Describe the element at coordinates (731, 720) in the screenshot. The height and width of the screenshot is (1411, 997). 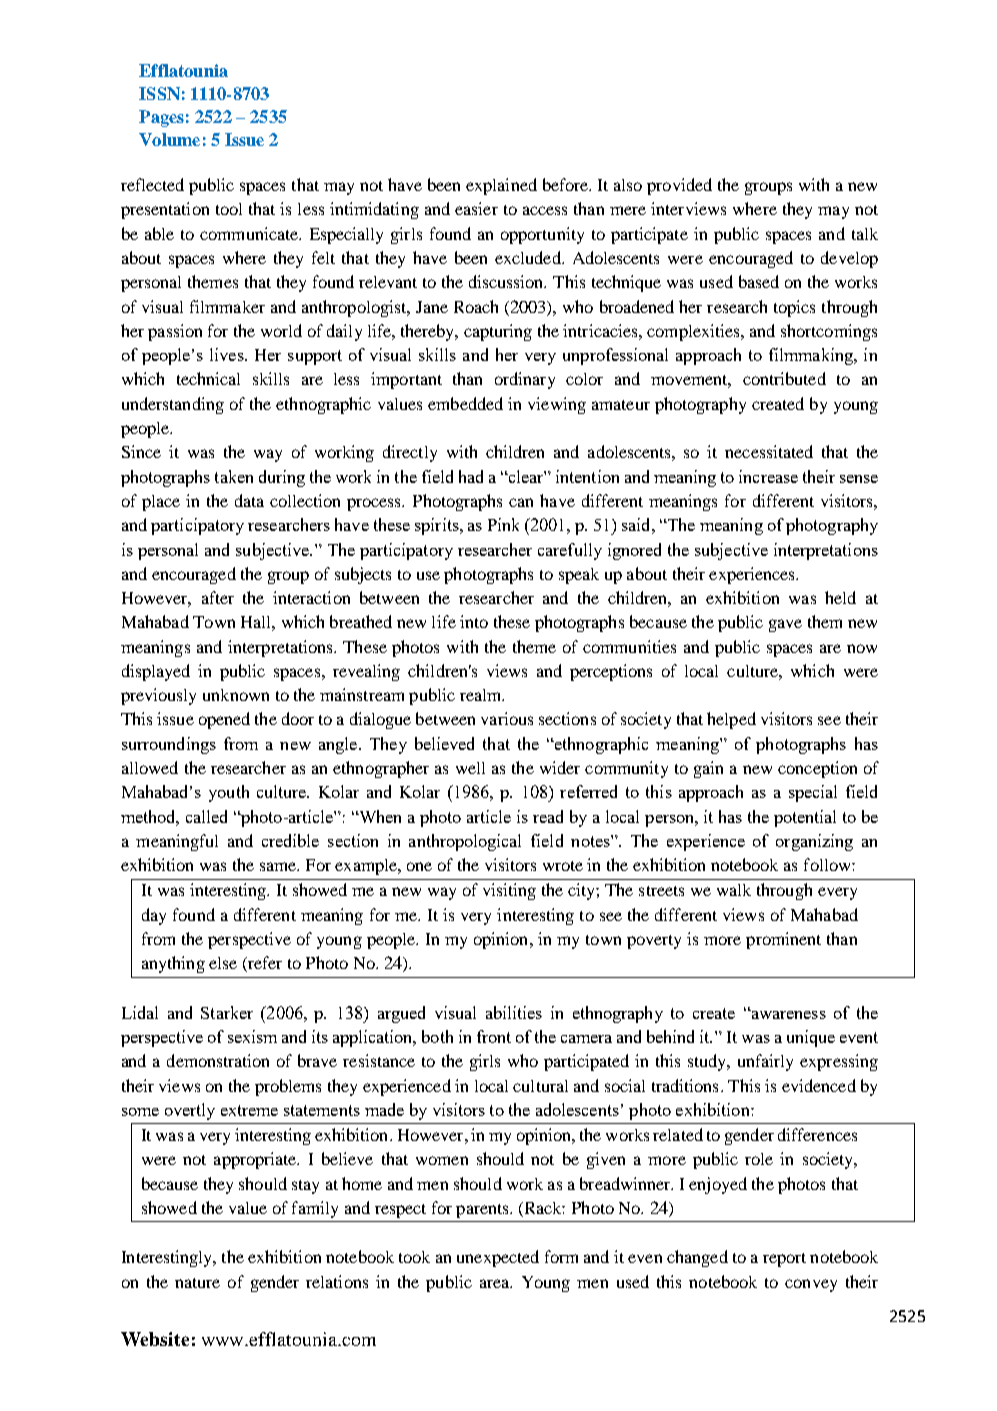
I see `helped` at that location.
